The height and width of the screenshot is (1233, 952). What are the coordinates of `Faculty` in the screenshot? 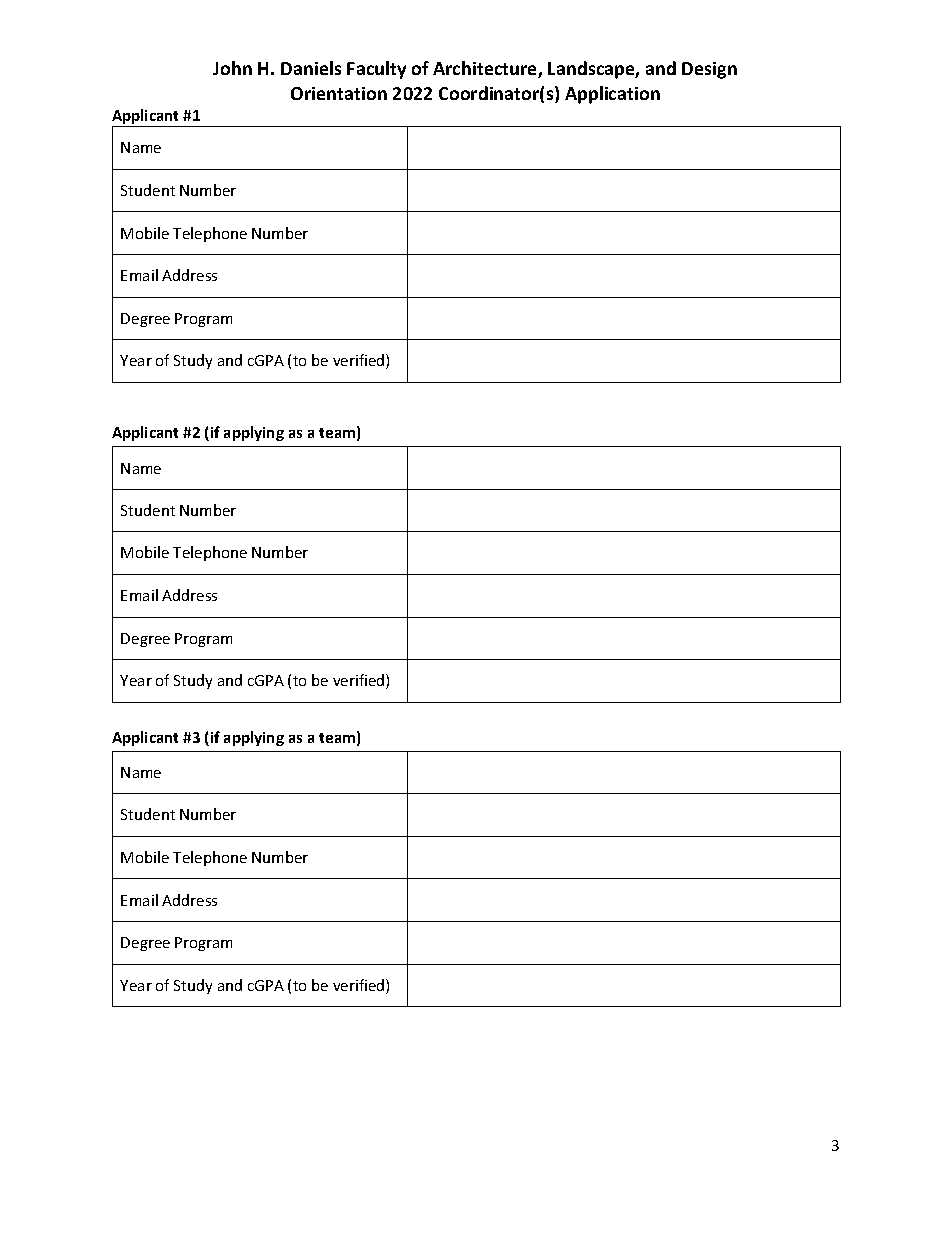 It's located at (376, 70).
